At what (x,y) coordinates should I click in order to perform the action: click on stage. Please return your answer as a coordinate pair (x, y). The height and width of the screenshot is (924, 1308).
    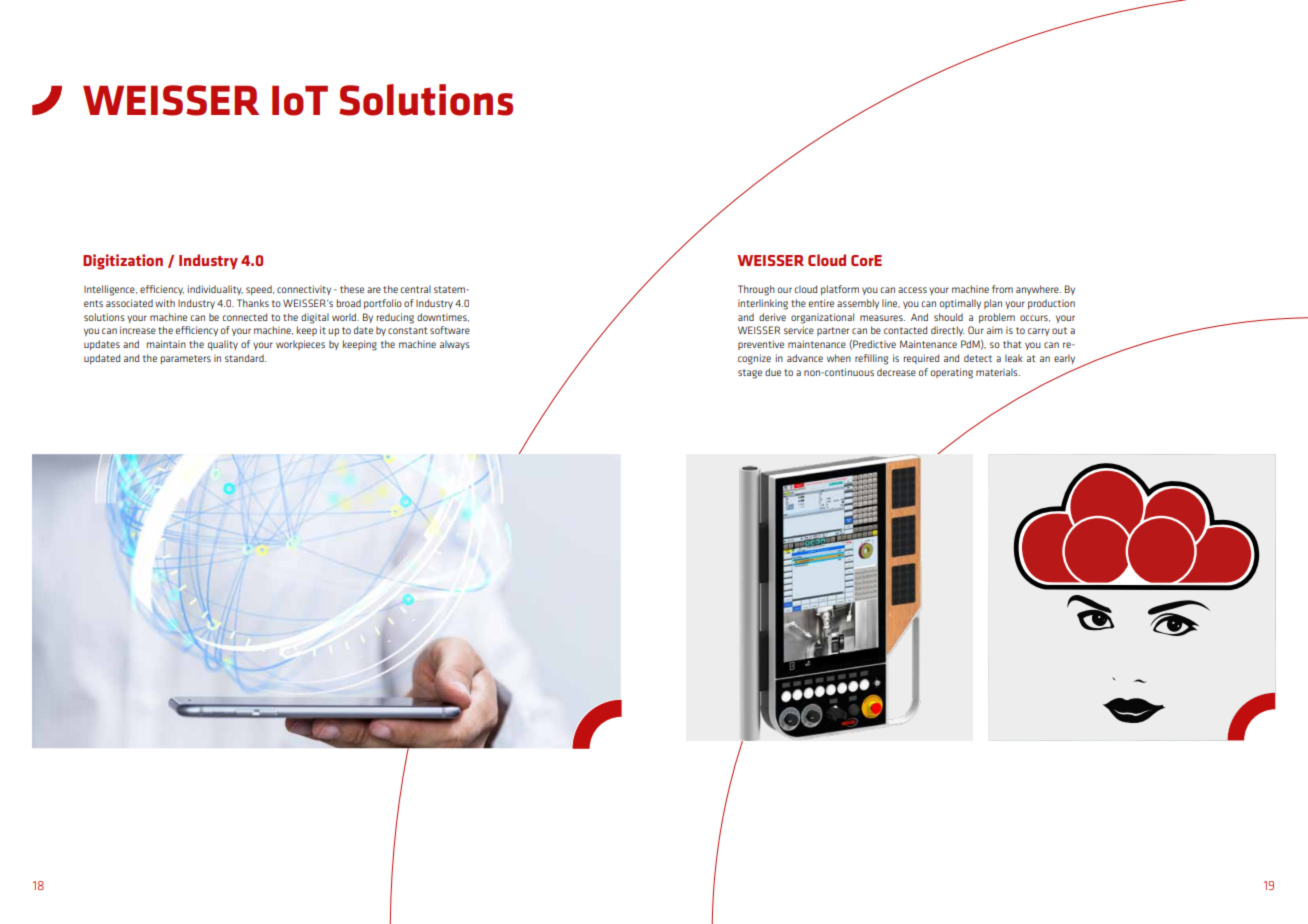
    Looking at the image, I should click on (750, 374).
